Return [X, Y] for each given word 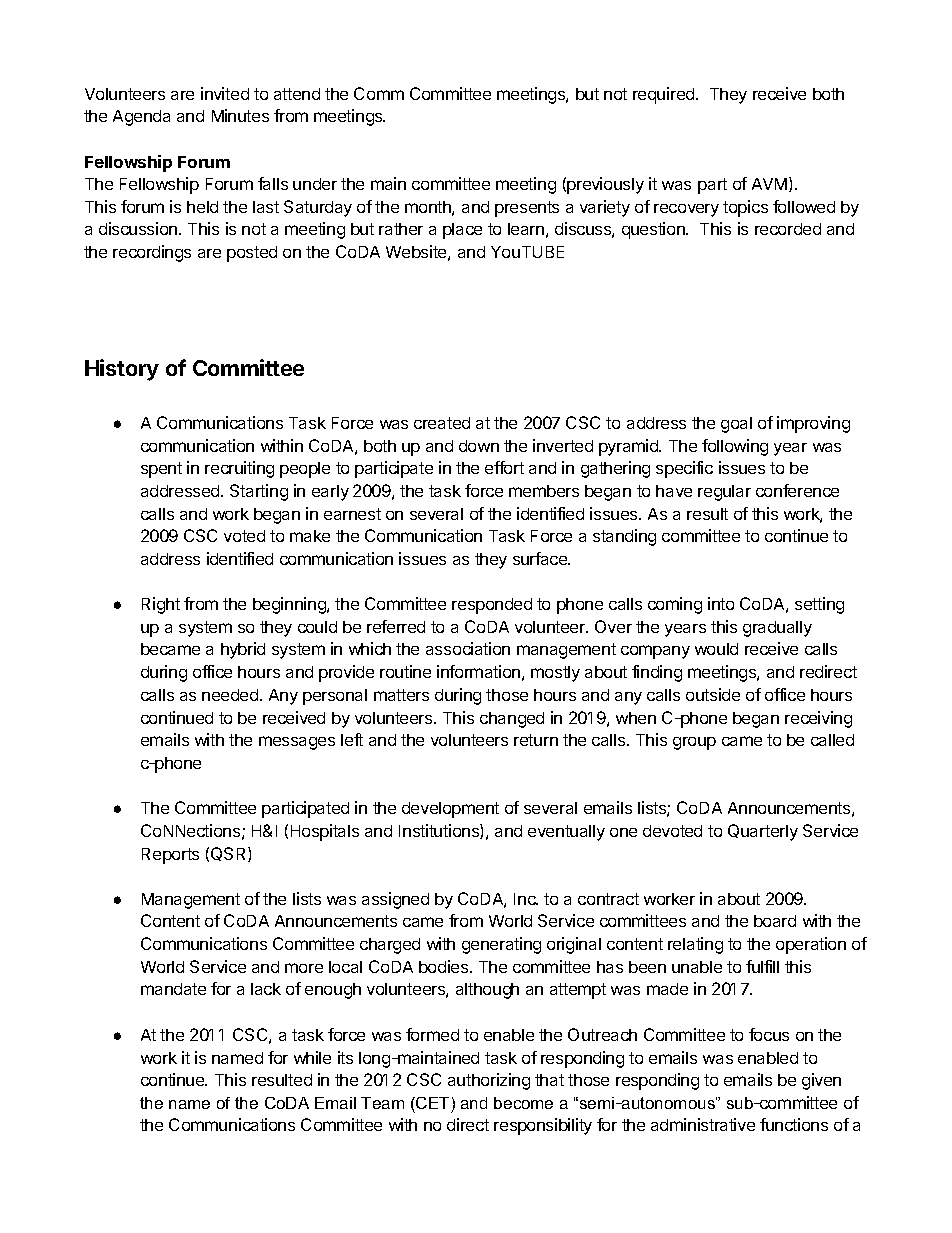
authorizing [489, 1081]
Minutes [240, 115]
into [721, 603]
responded [492, 606]
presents [527, 209]
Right [161, 605]
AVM [769, 184]
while [312, 1057]
